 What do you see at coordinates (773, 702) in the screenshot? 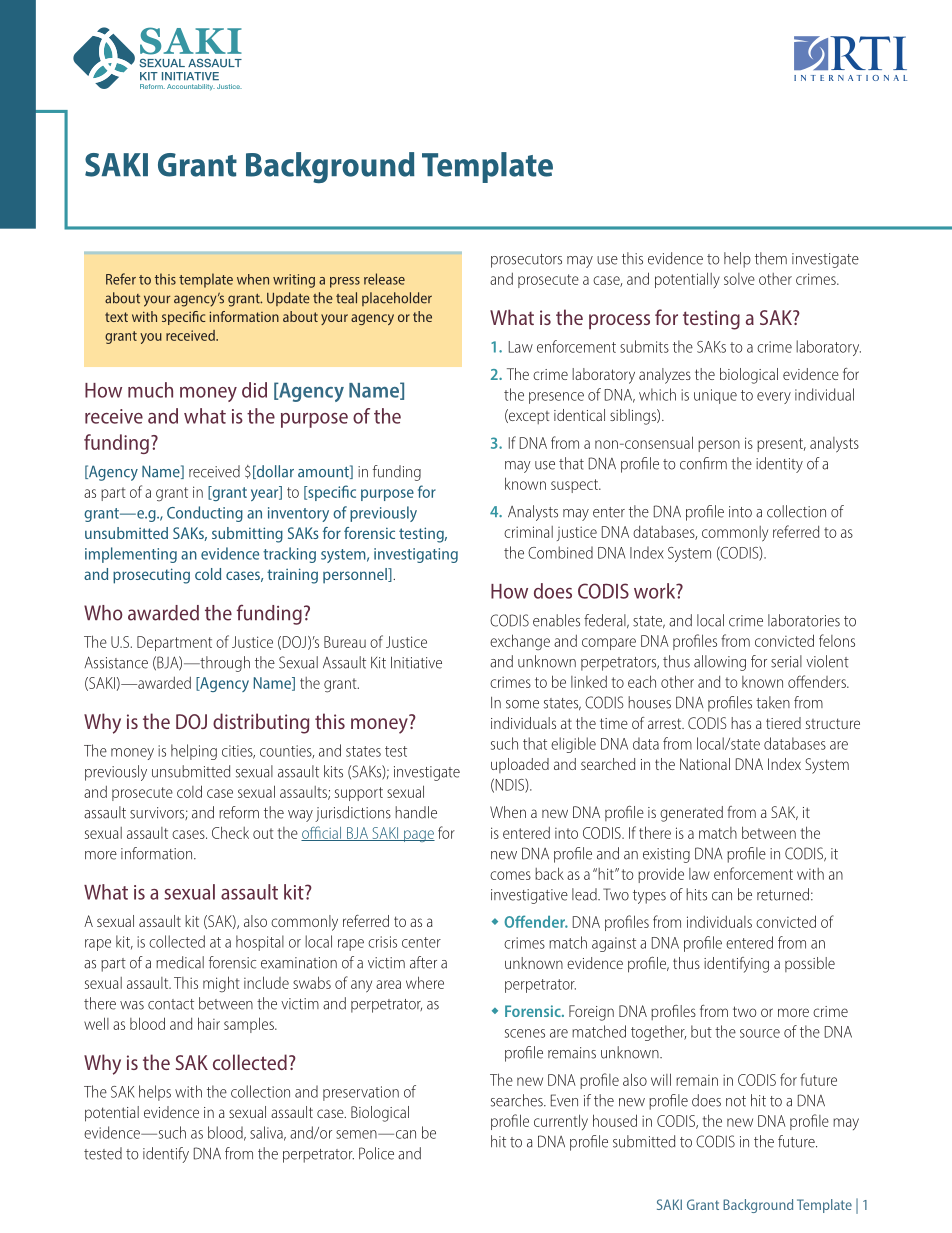
I see `taken` at bounding box center [773, 702].
